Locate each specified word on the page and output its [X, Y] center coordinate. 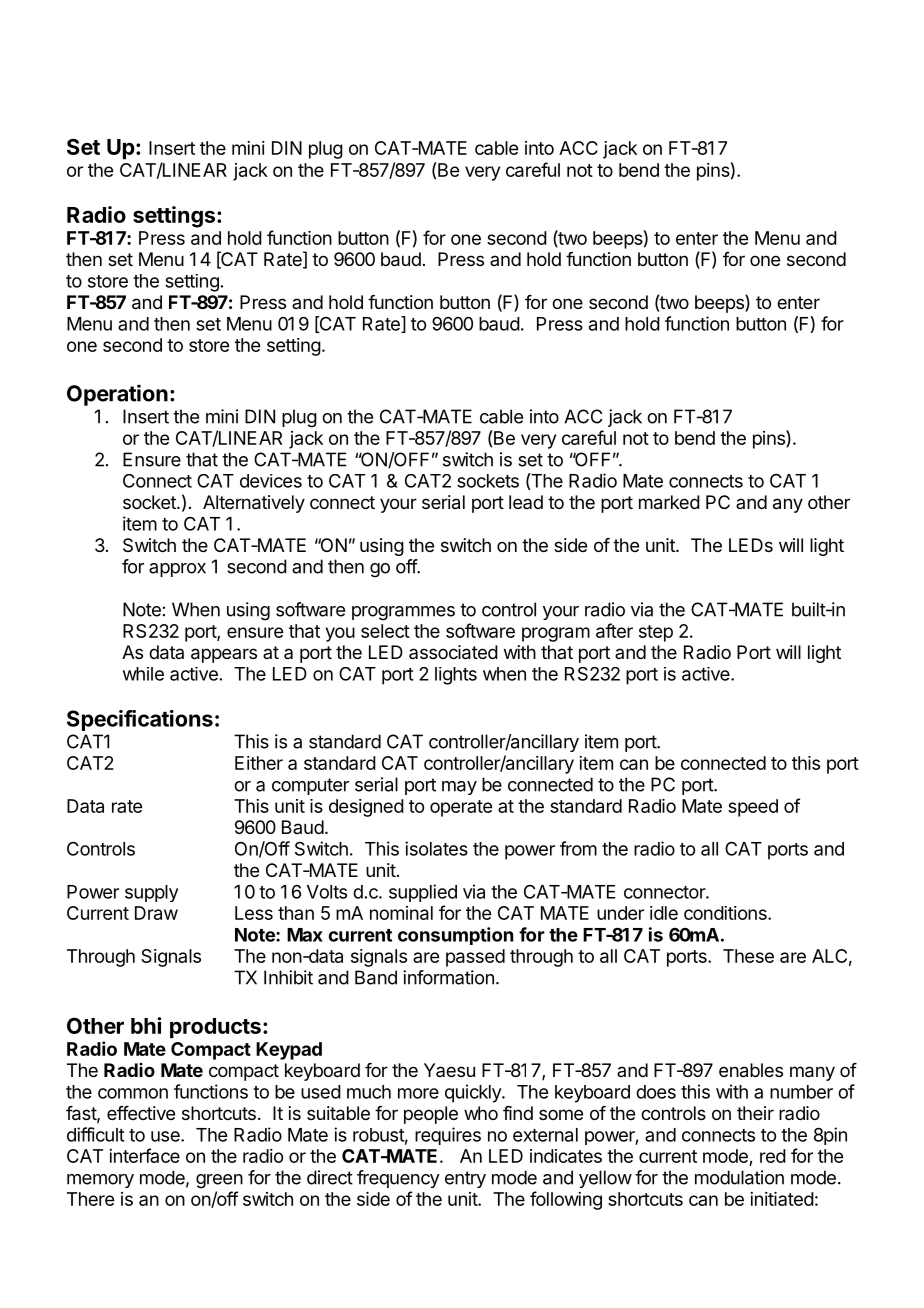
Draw [156, 913]
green [219, 1181]
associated [453, 652]
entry [465, 1179]
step [656, 633]
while [143, 674]
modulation [739, 1177]
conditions [726, 913]
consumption [455, 936]
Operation [117, 395]
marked [669, 502]
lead [526, 502]
